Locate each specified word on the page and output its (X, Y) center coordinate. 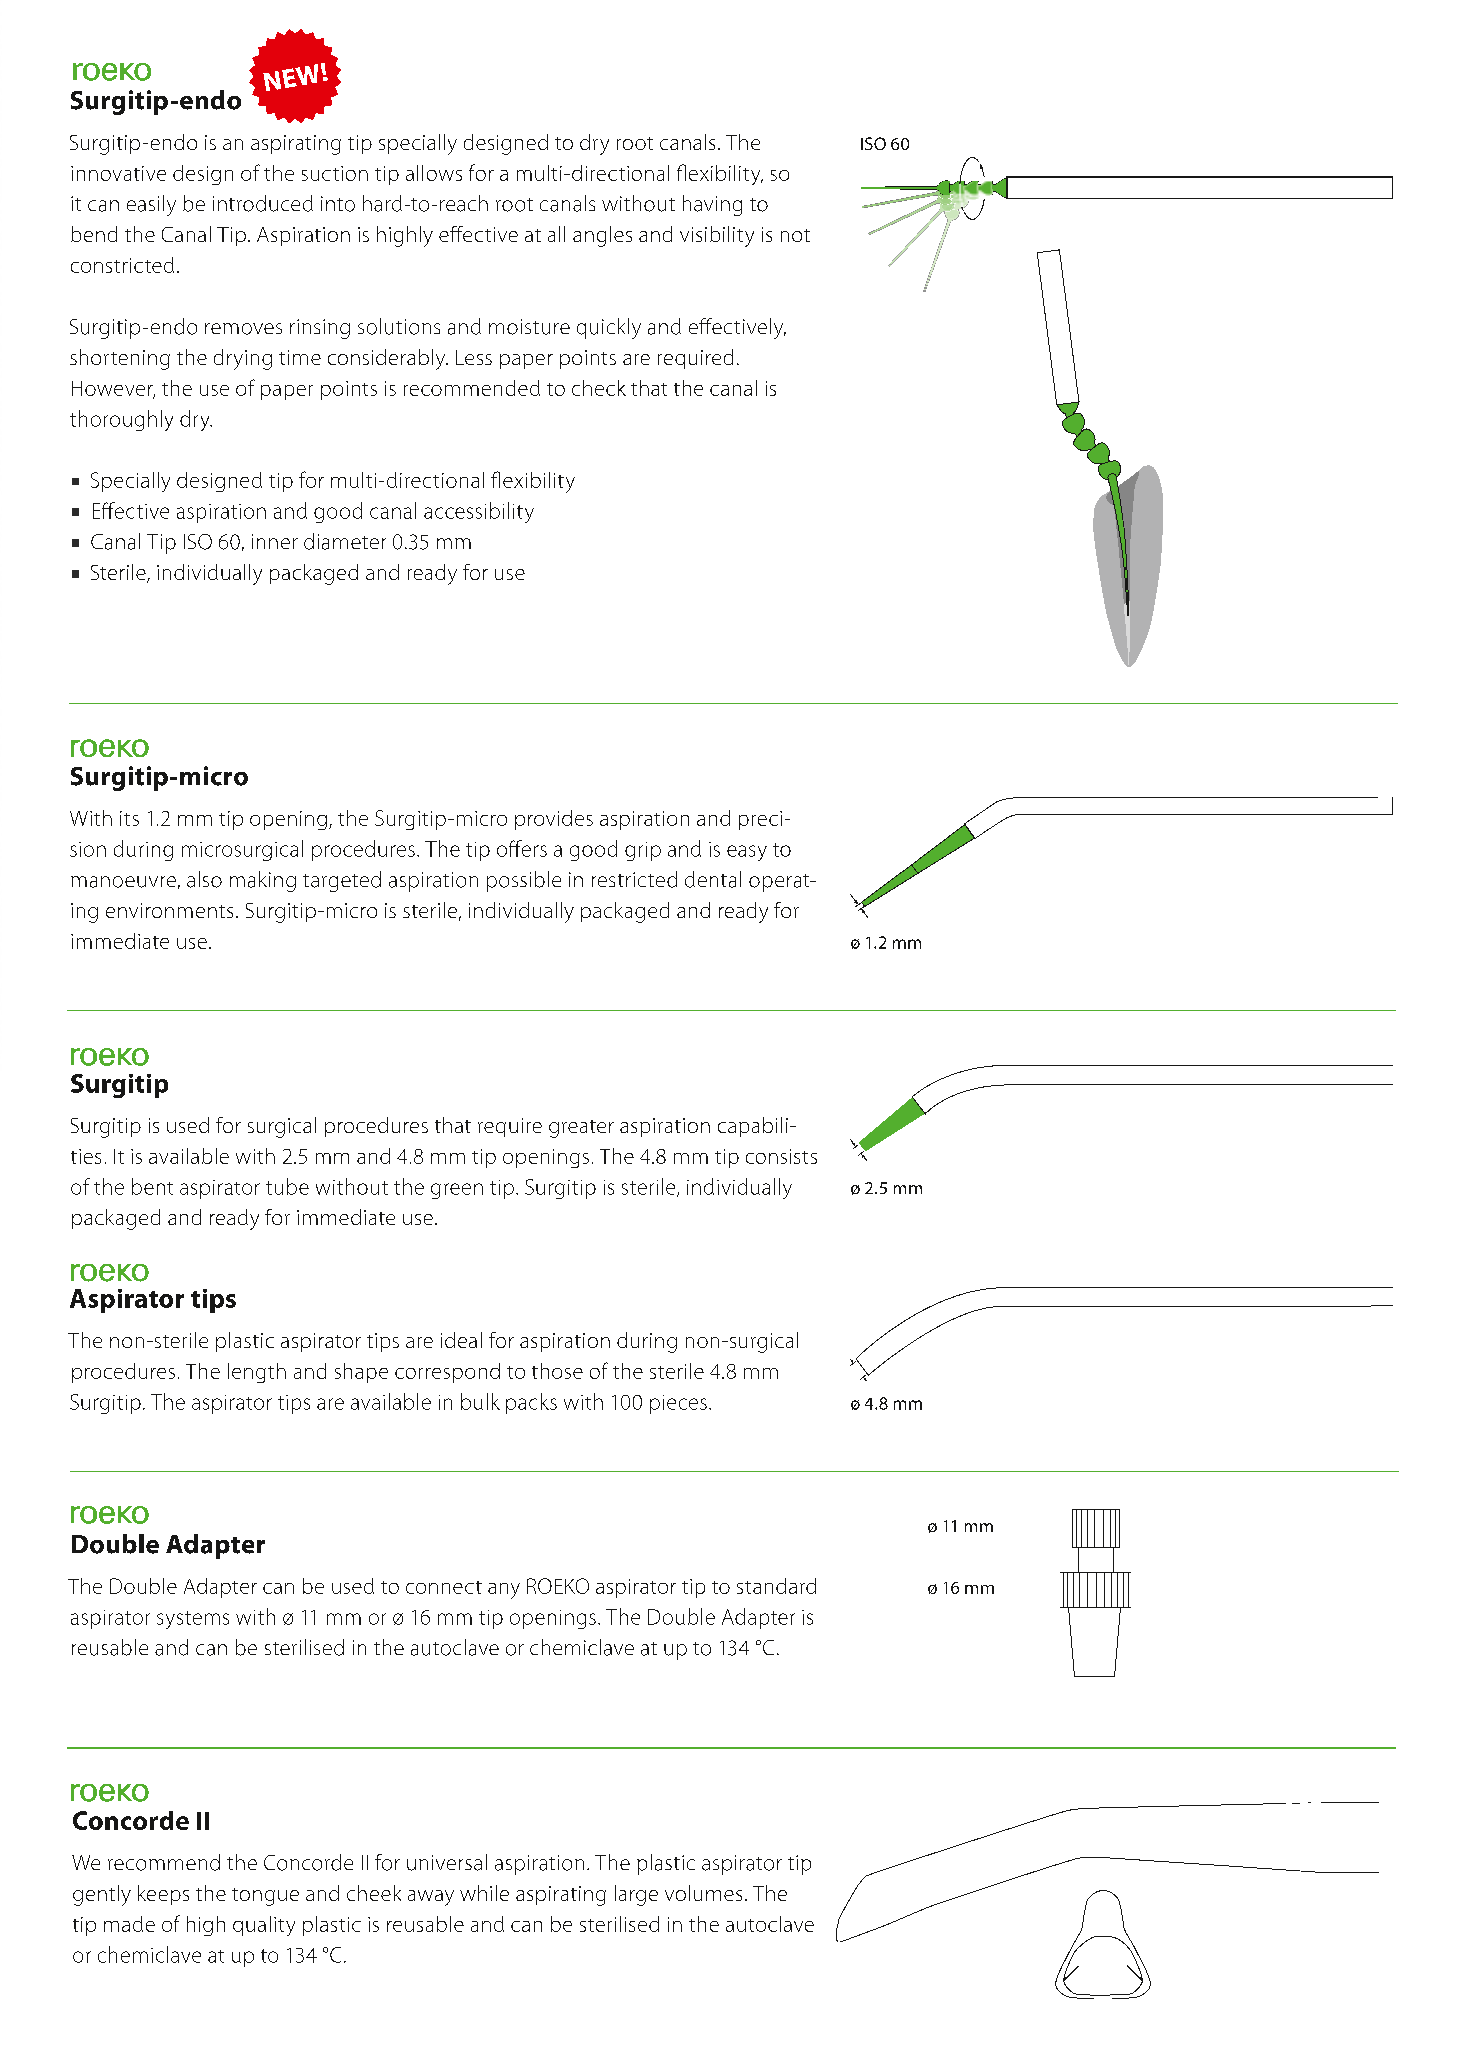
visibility (717, 236)
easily (151, 205)
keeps (163, 1895)
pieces (678, 1404)
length (257, 1373)
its (129, 818)
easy (747, 853)
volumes (703, 1893)
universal (447, 1862)
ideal (461, 1340)
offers (522, 848)
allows (434, 173)
